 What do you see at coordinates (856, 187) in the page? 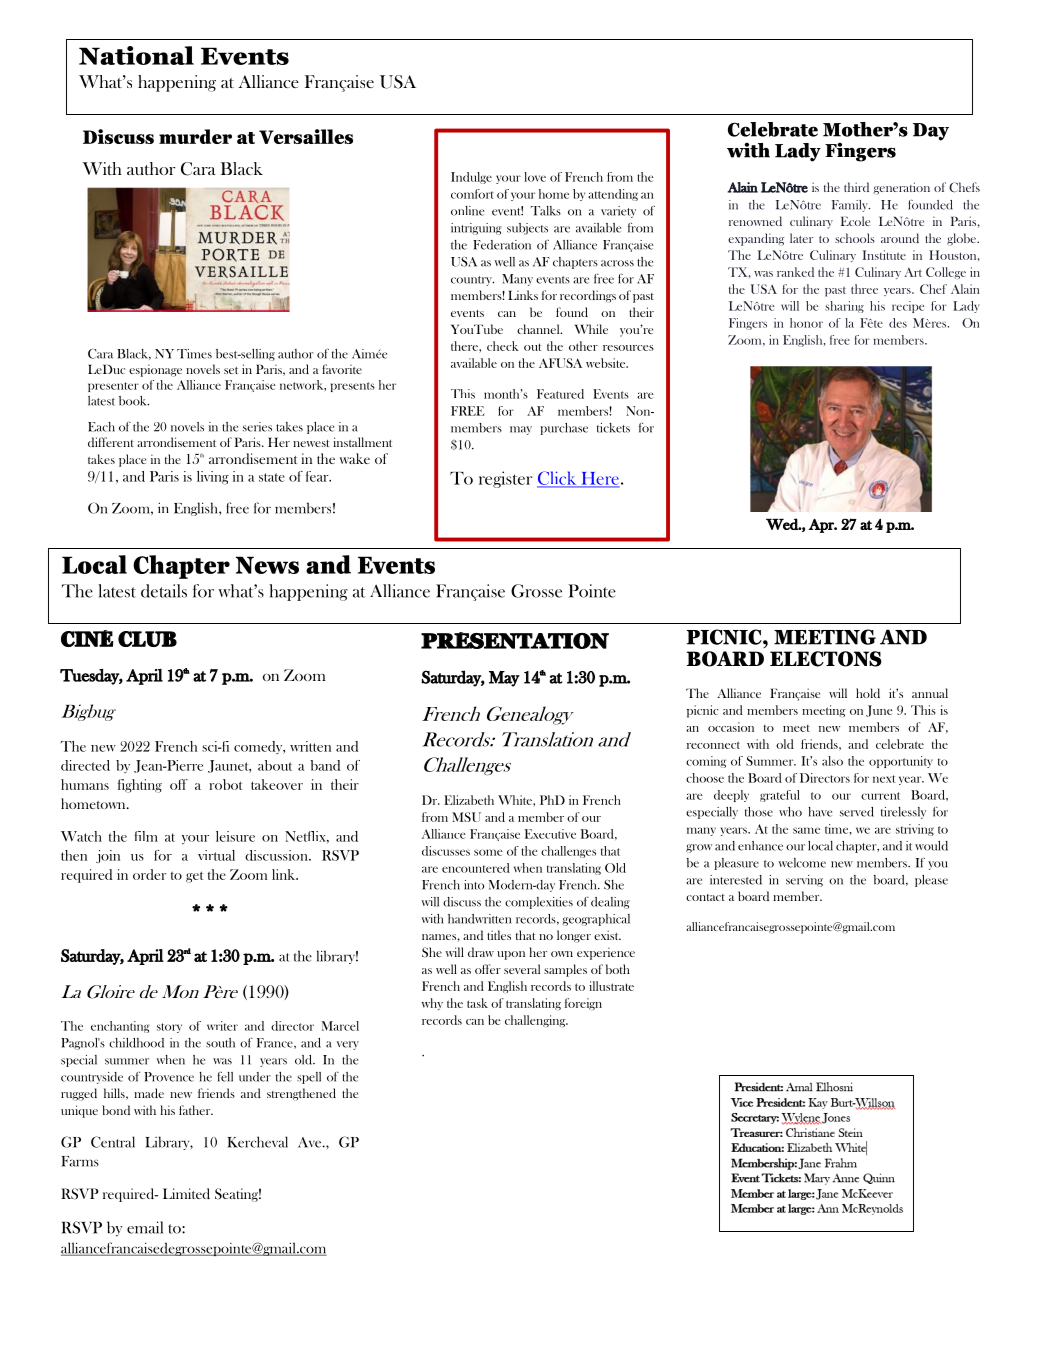
I see `third` at bounding box center [856, 187].
